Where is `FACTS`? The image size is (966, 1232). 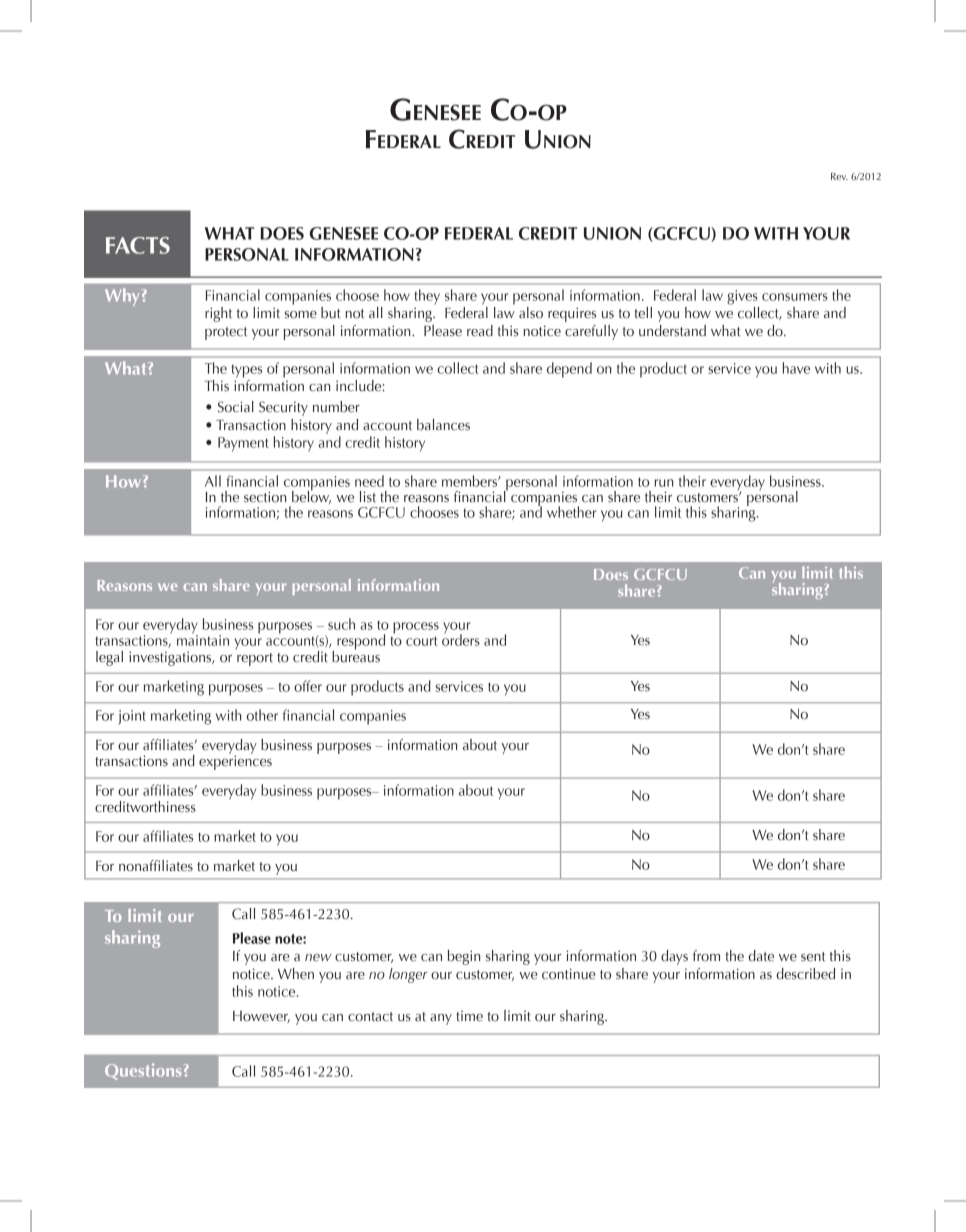 FACTS is located at coordinates (138, 245).
